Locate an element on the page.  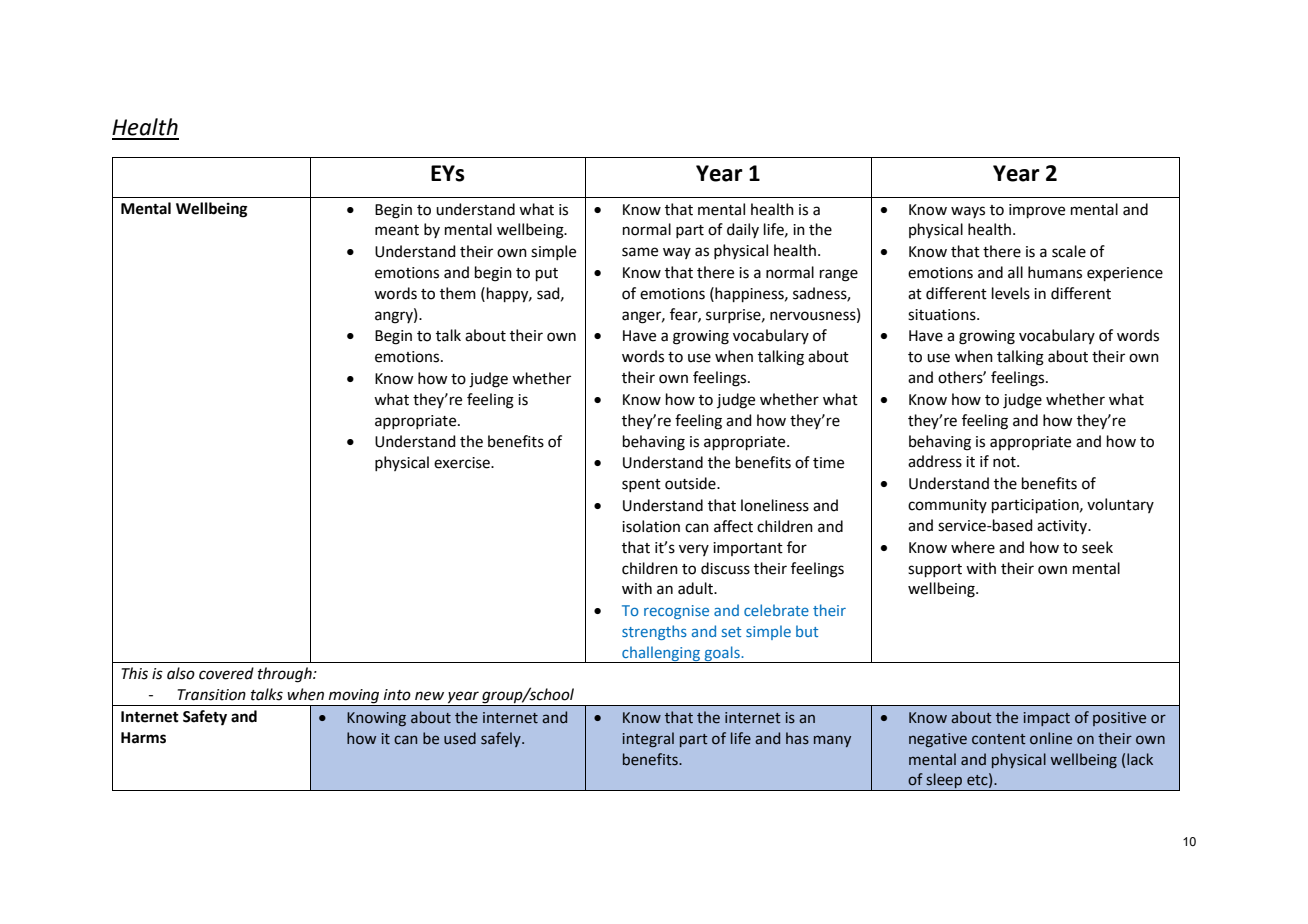
spent is located at coordinates (641, 485).
